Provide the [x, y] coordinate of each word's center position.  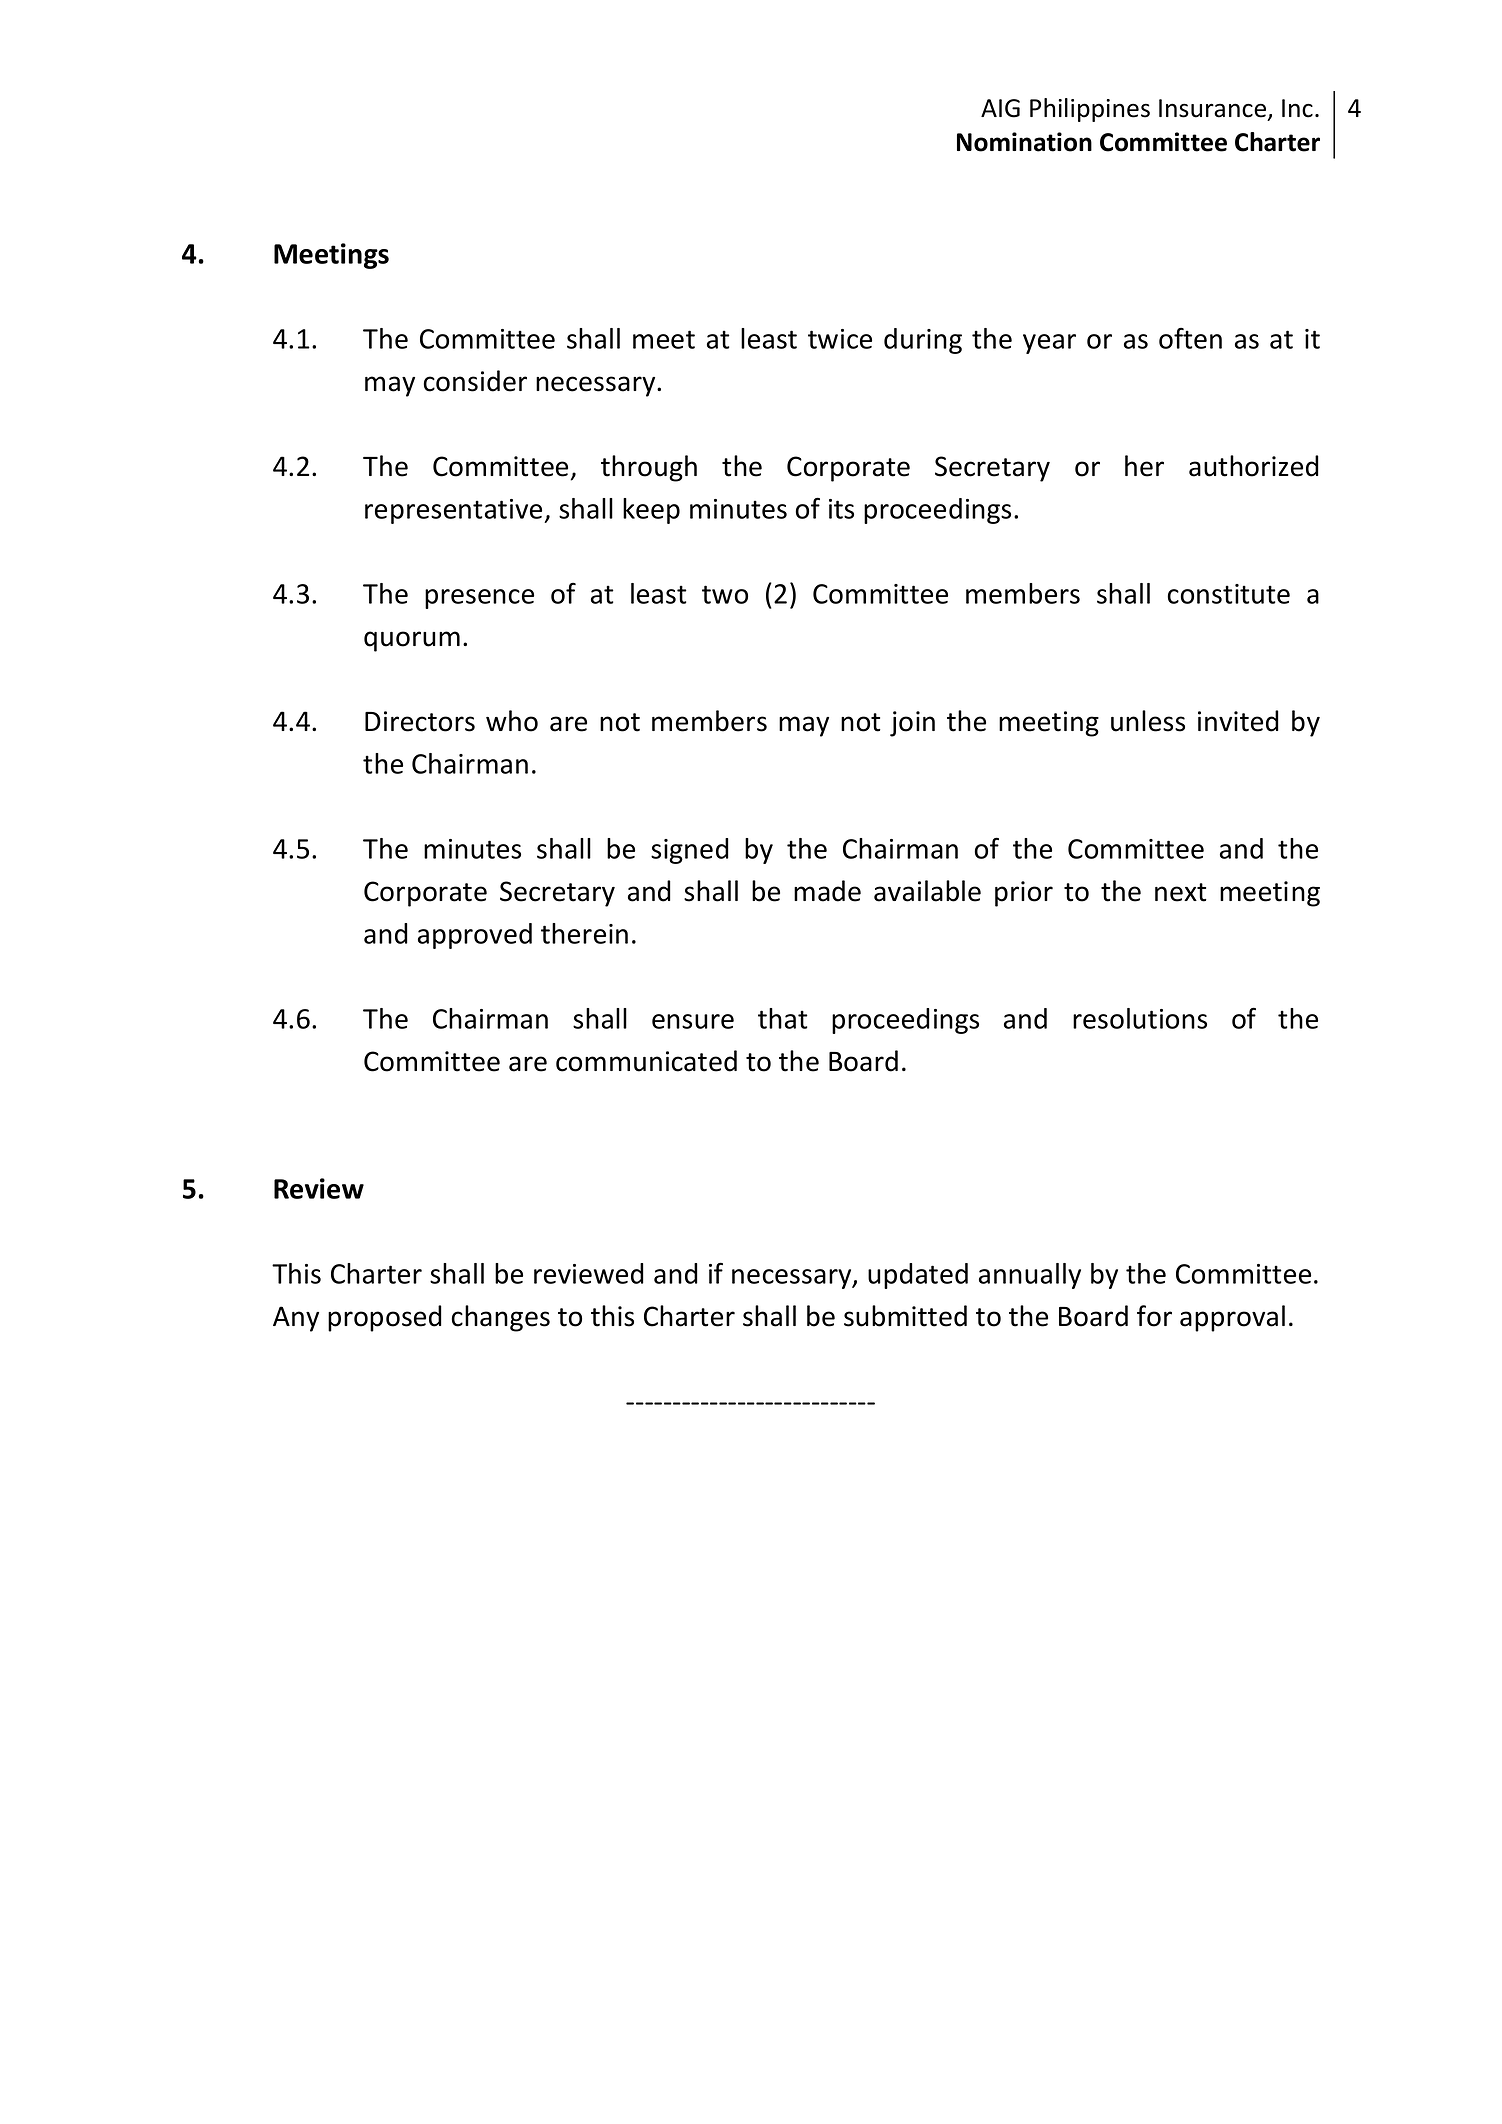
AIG [1000, 108]
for [1154, 1316]
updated [918, 1276]
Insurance [1214, 109]
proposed [385, 1318]
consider [475, 381]
